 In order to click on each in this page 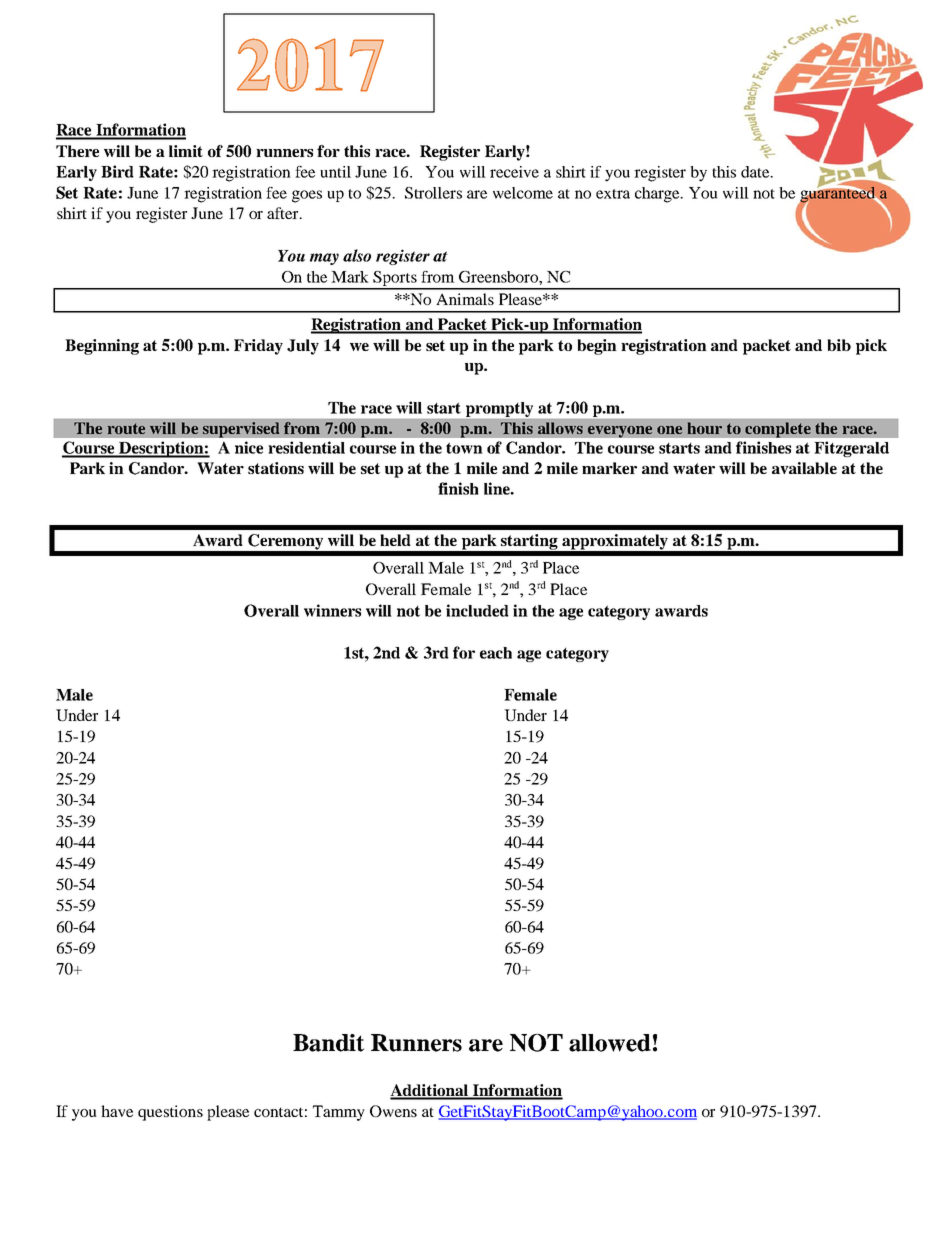, I will do `click(496, 653)`.
